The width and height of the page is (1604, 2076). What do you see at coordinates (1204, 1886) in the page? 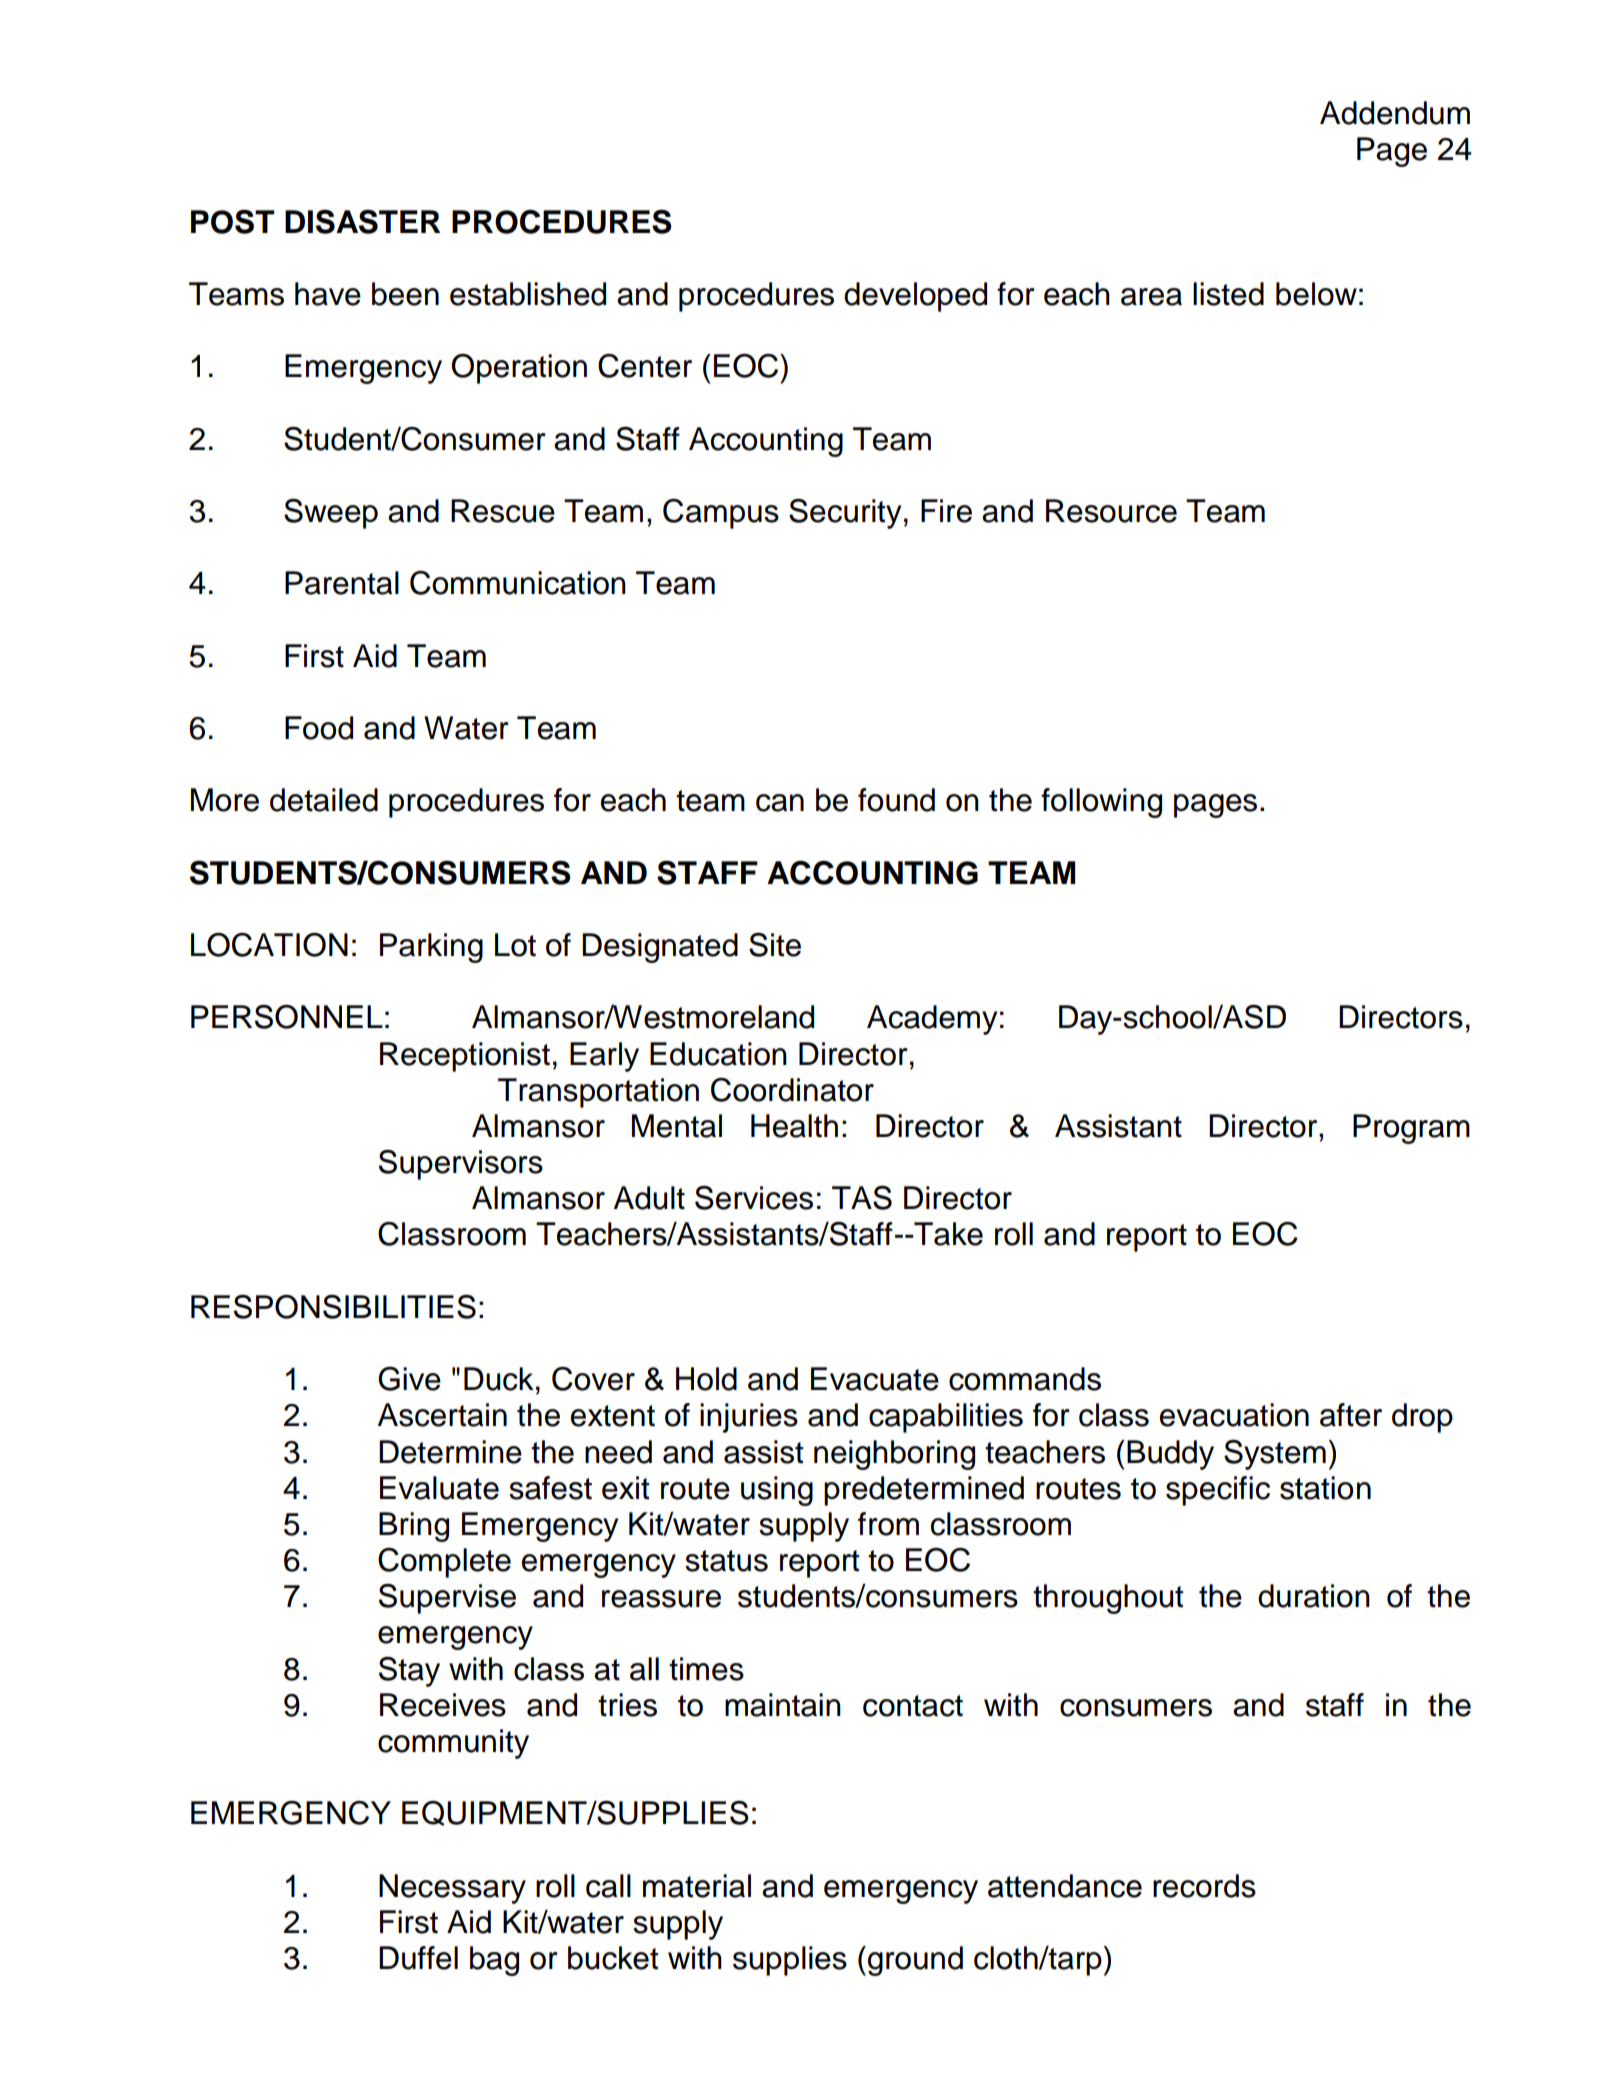
I see `records` at bounding box center [1204, 1886].
